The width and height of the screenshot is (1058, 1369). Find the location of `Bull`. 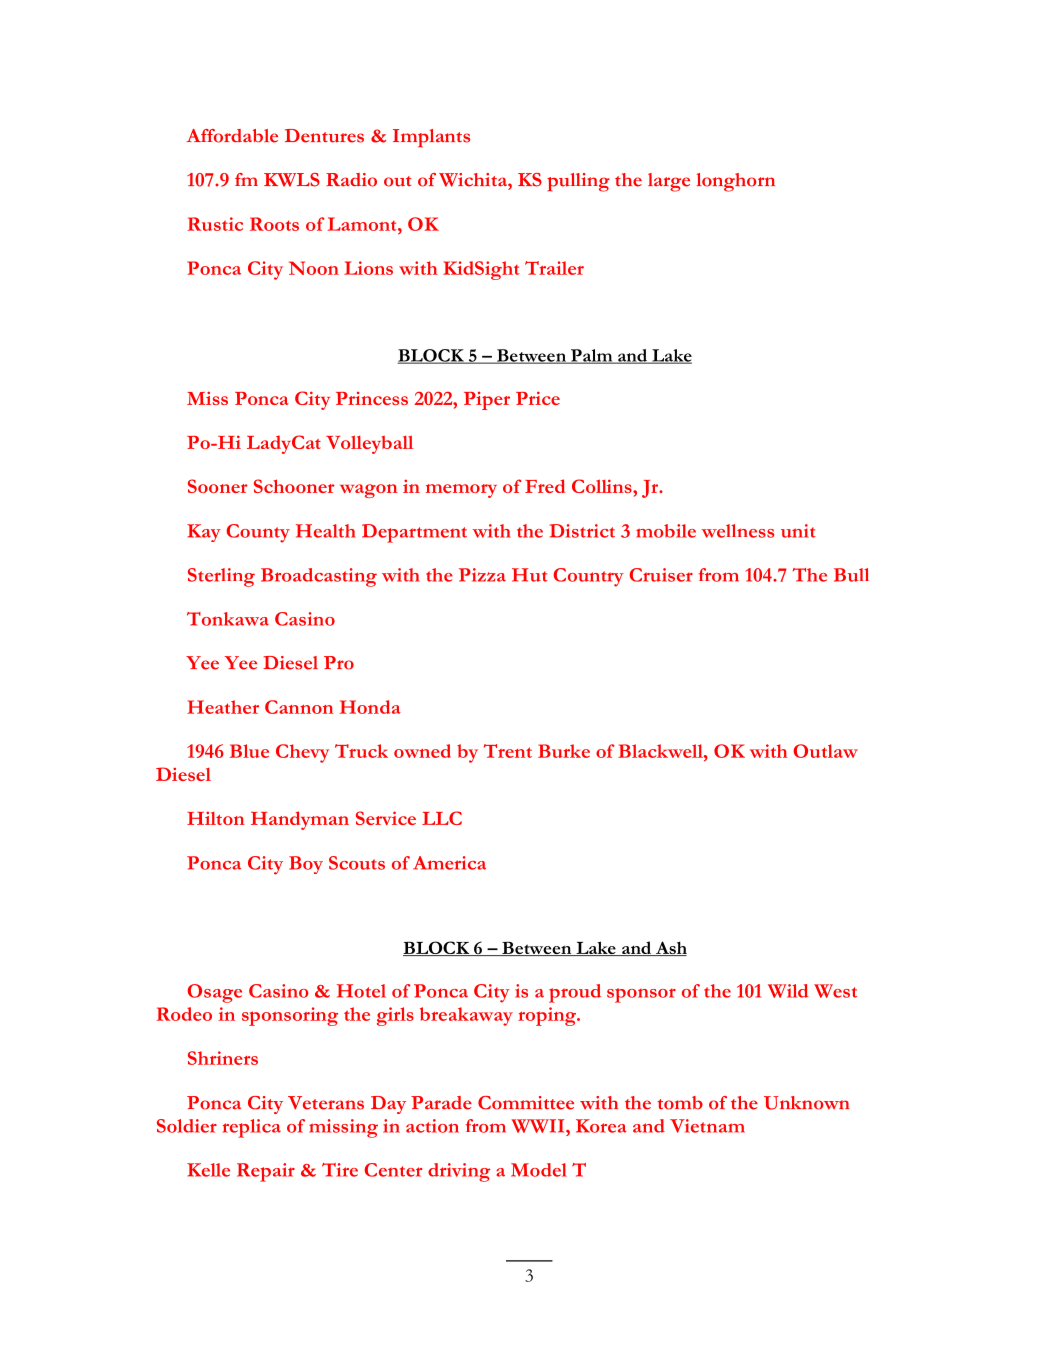

Bull is located at coordinates (851, 575).
